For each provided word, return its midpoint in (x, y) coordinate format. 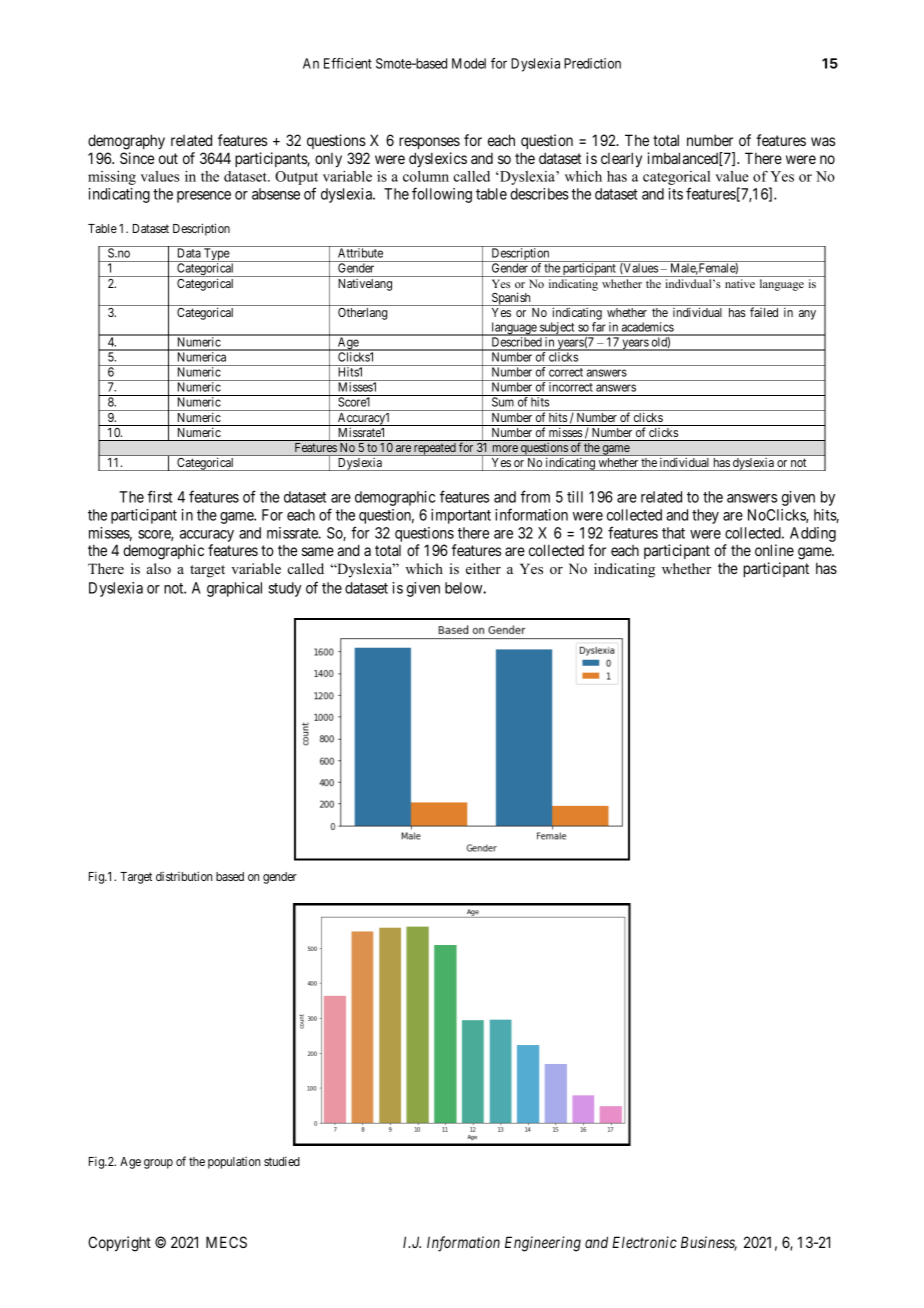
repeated (435, 449)
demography (126, 142)
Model (469, 63)
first (159, 496)
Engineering (543, 1244)
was (823, 141)
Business (709, 1243)
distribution (184, 876)
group (158, 1164)
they (705, 516)
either (483, 568)
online (774, 550)
